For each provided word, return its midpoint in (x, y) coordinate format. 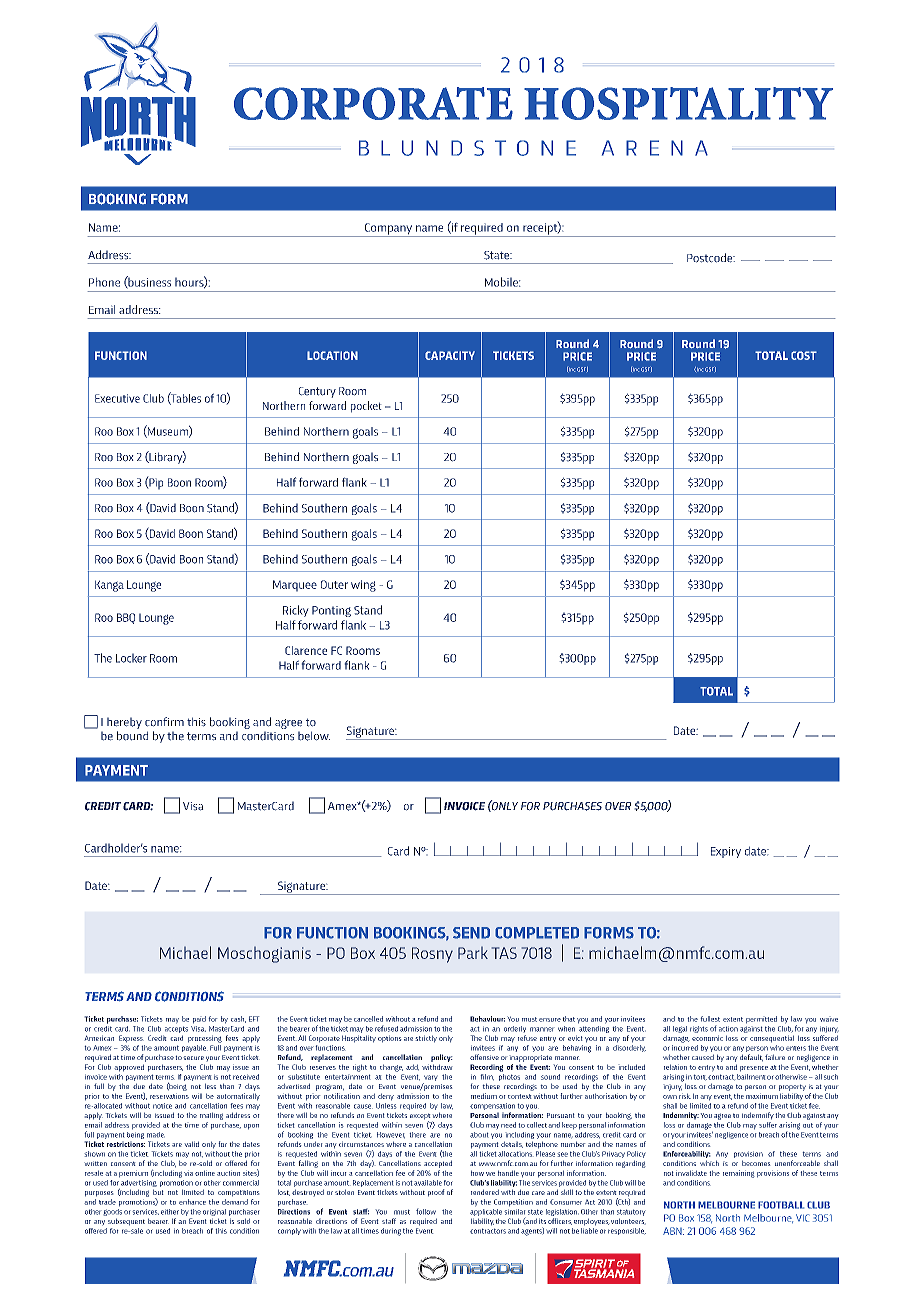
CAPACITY (450, 355)
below (314, 736)
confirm (164, 722)
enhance (192, 1202)
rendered (485, 1192)
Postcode (711, 258)
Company (388, 230)
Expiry (726, 852)
